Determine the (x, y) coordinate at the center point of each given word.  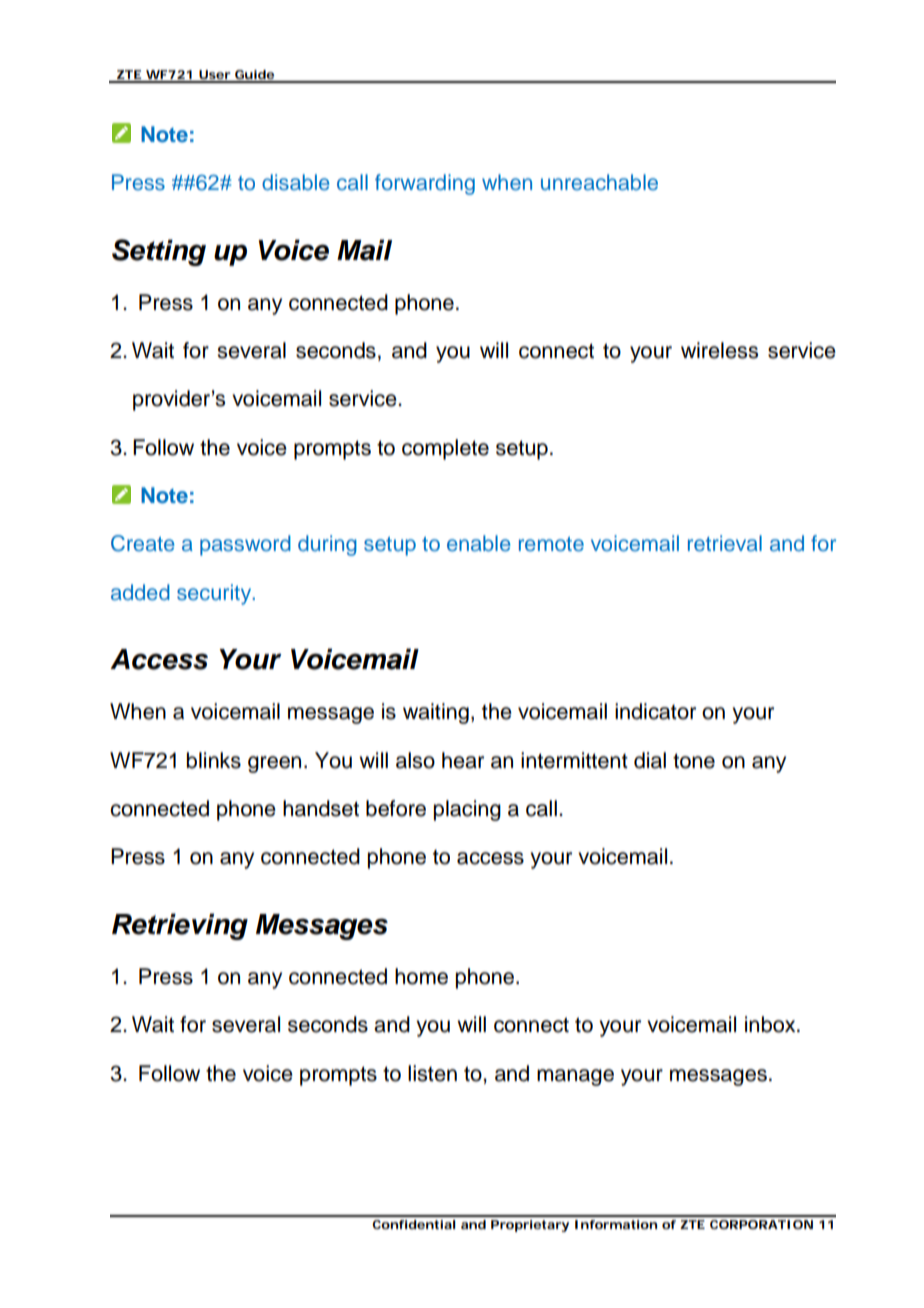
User (214, 76)
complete (445, 449)
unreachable (599, 182)
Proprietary (530, 1226)
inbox (771, 1024)
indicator (655, 711)
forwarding (425, 184)
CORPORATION (761, 1224)
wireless (719, 350)
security (215, 594)
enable (478, 543)
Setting (159, 252)
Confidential (414, 1224)
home (421, 976)
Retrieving (180, 926)
